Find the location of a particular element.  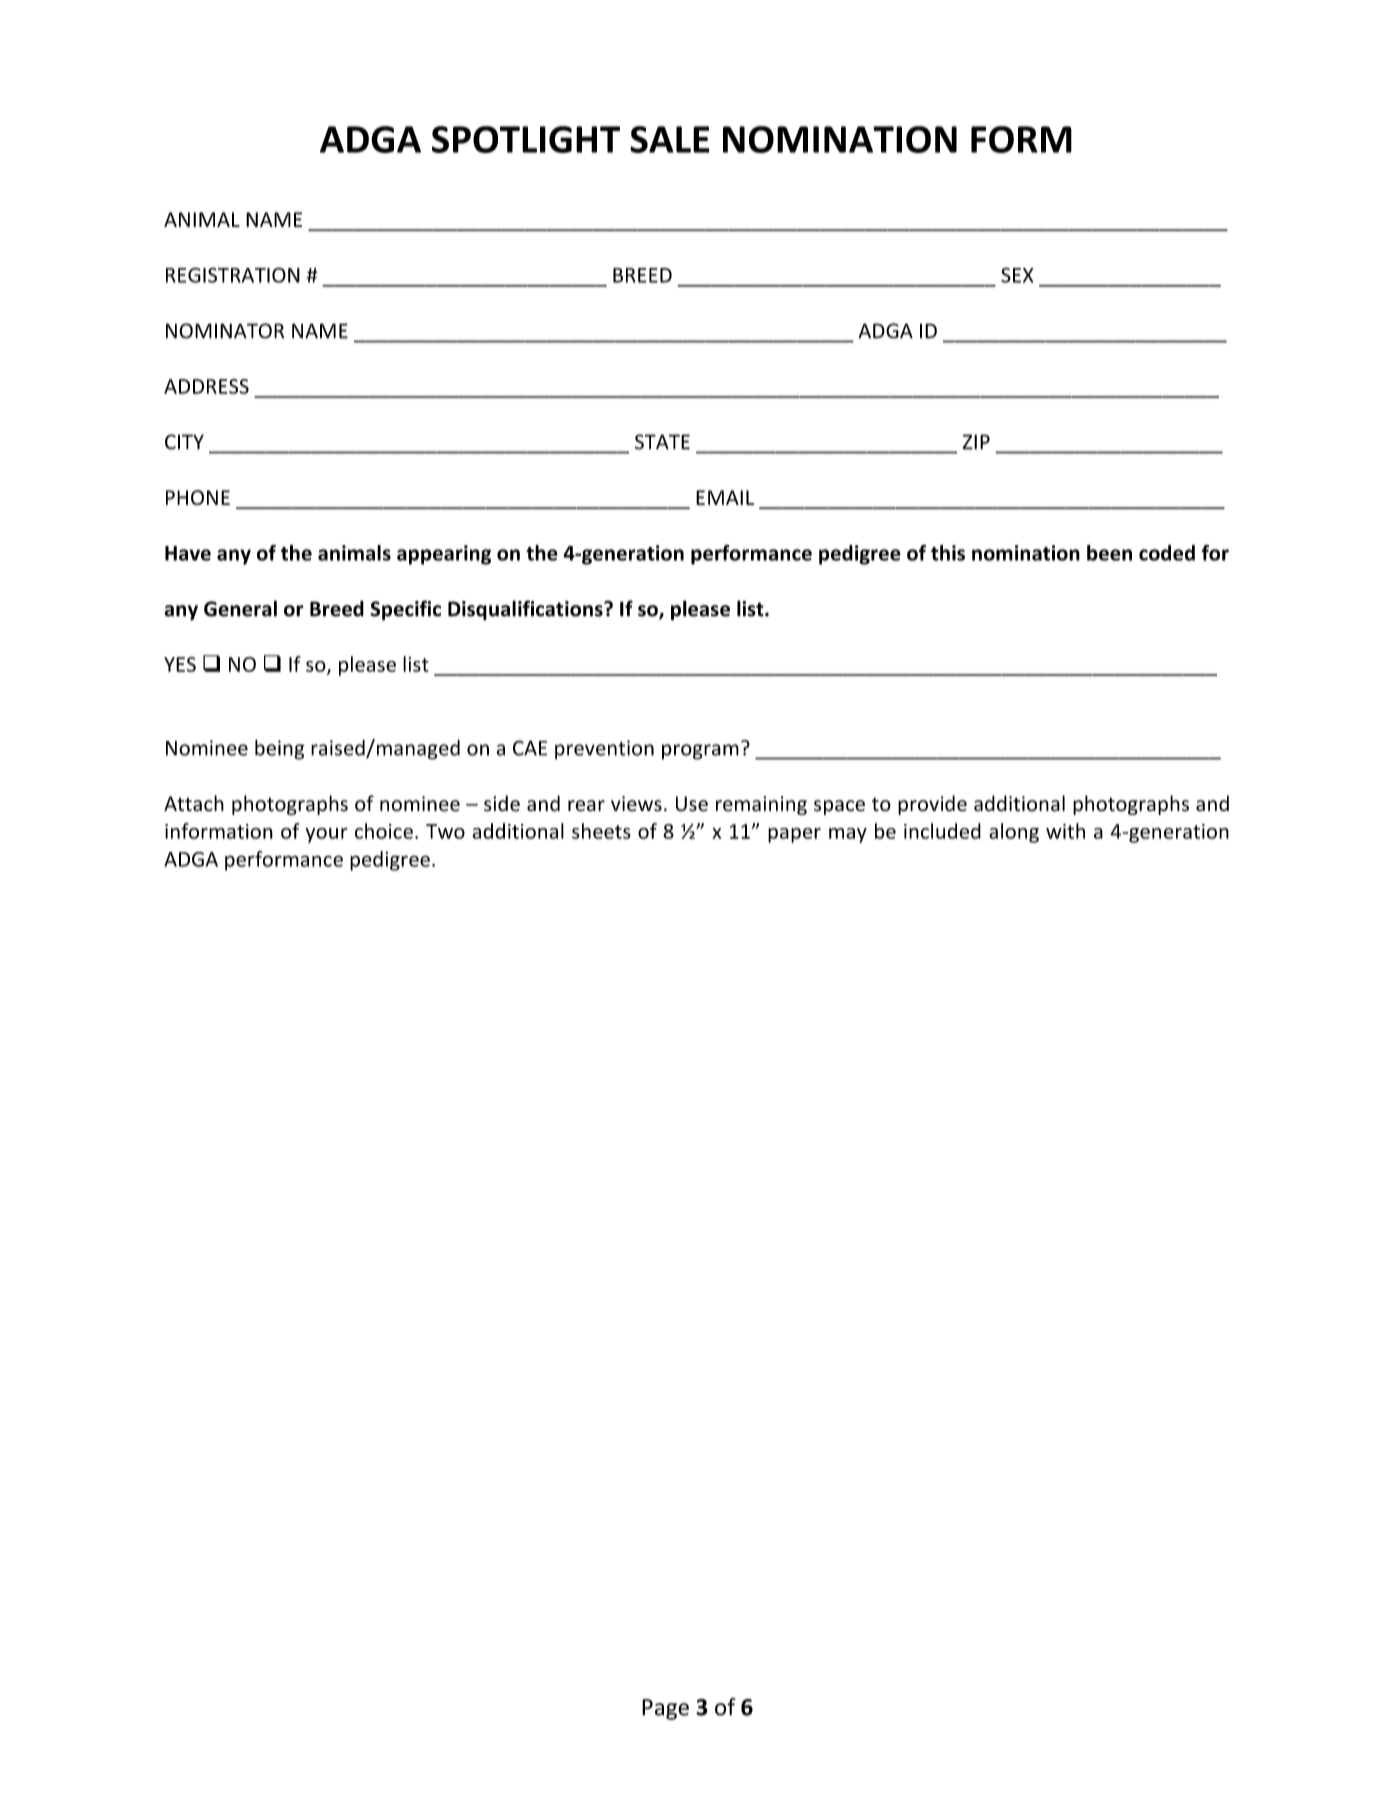

SEX is located at coordinates (1017, 275).
